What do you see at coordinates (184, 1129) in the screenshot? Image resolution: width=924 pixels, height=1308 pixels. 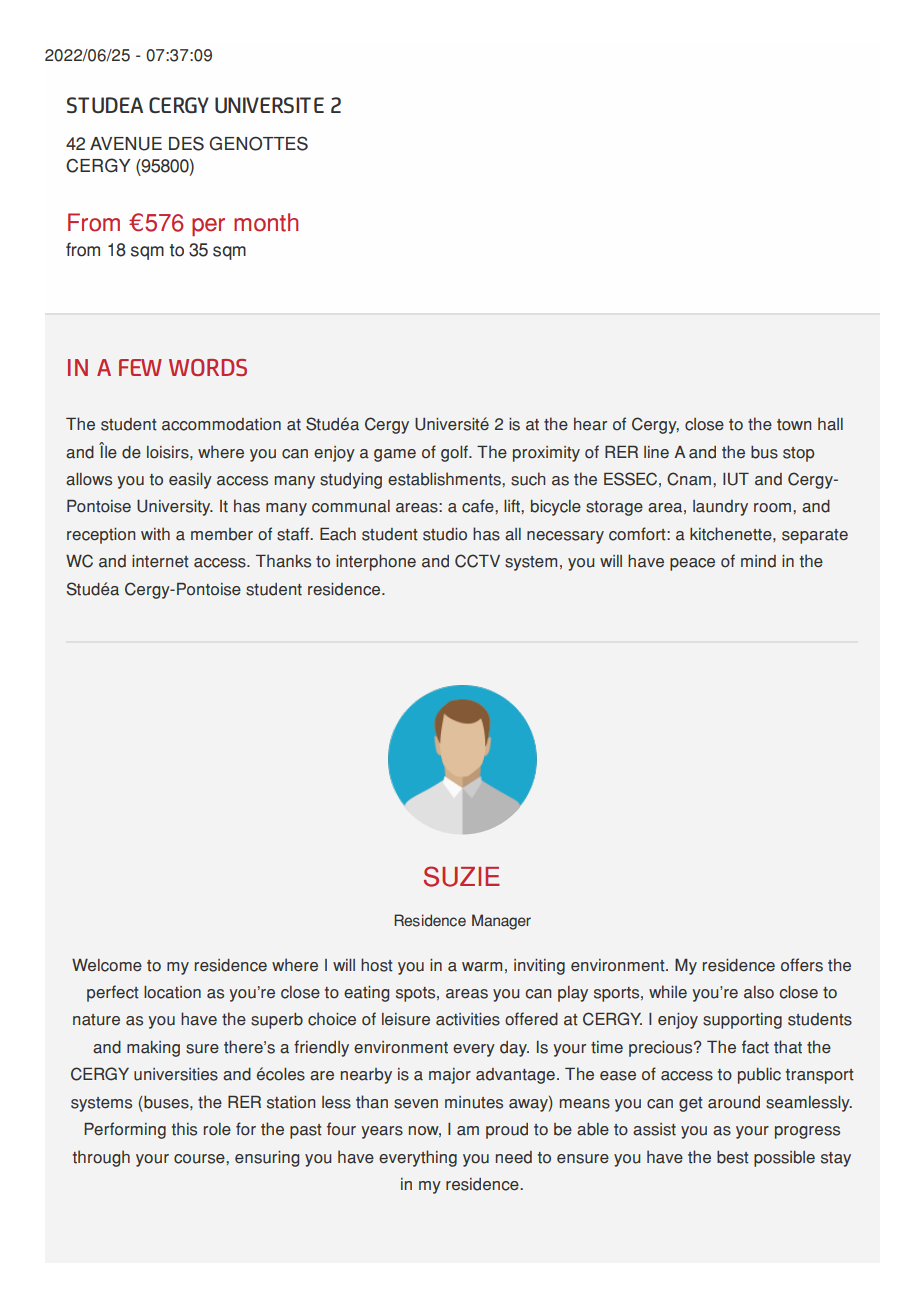 I see `this` at bounding box center [184, 1129].
